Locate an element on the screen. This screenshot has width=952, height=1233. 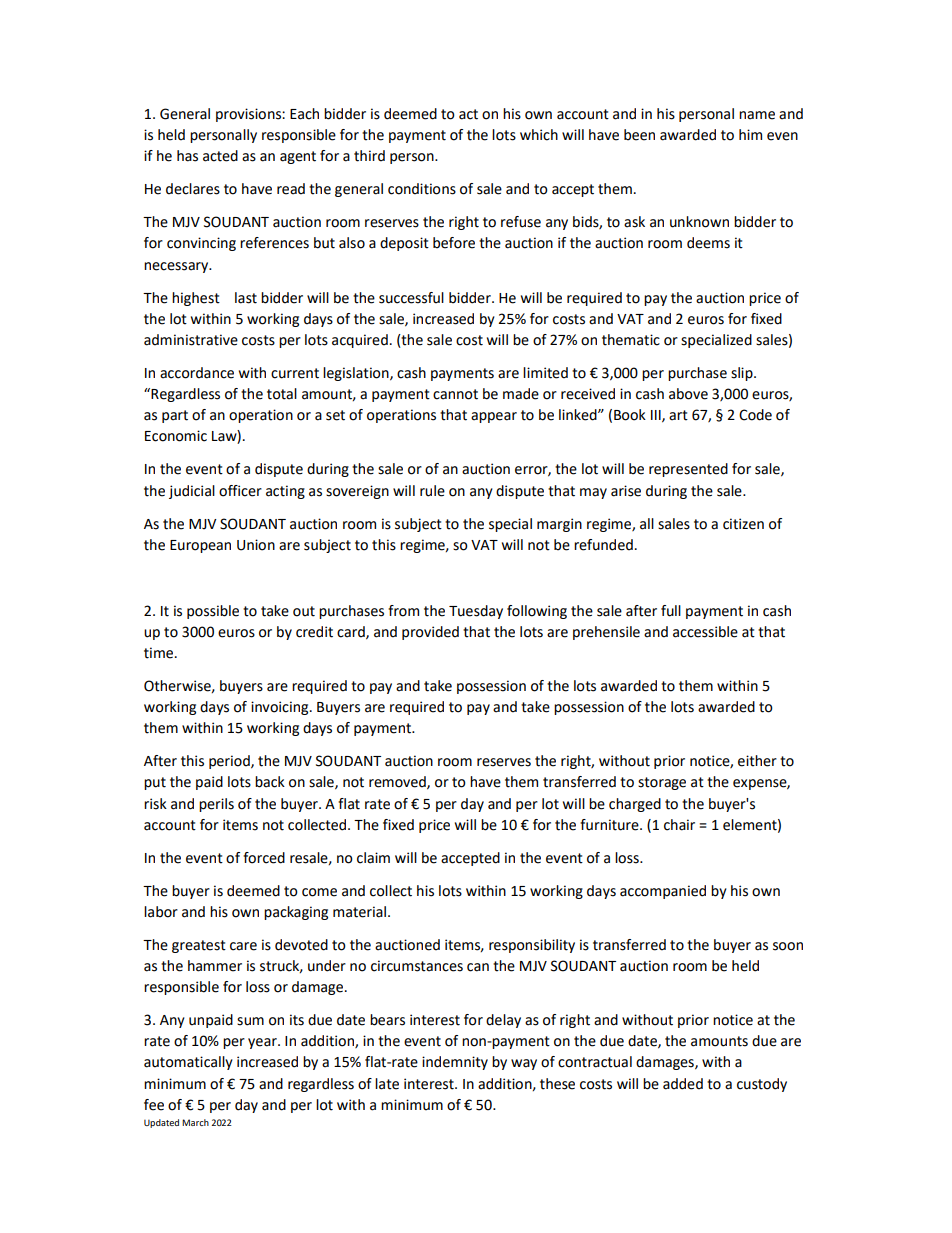
March is located at coordinates (195, 1122).
